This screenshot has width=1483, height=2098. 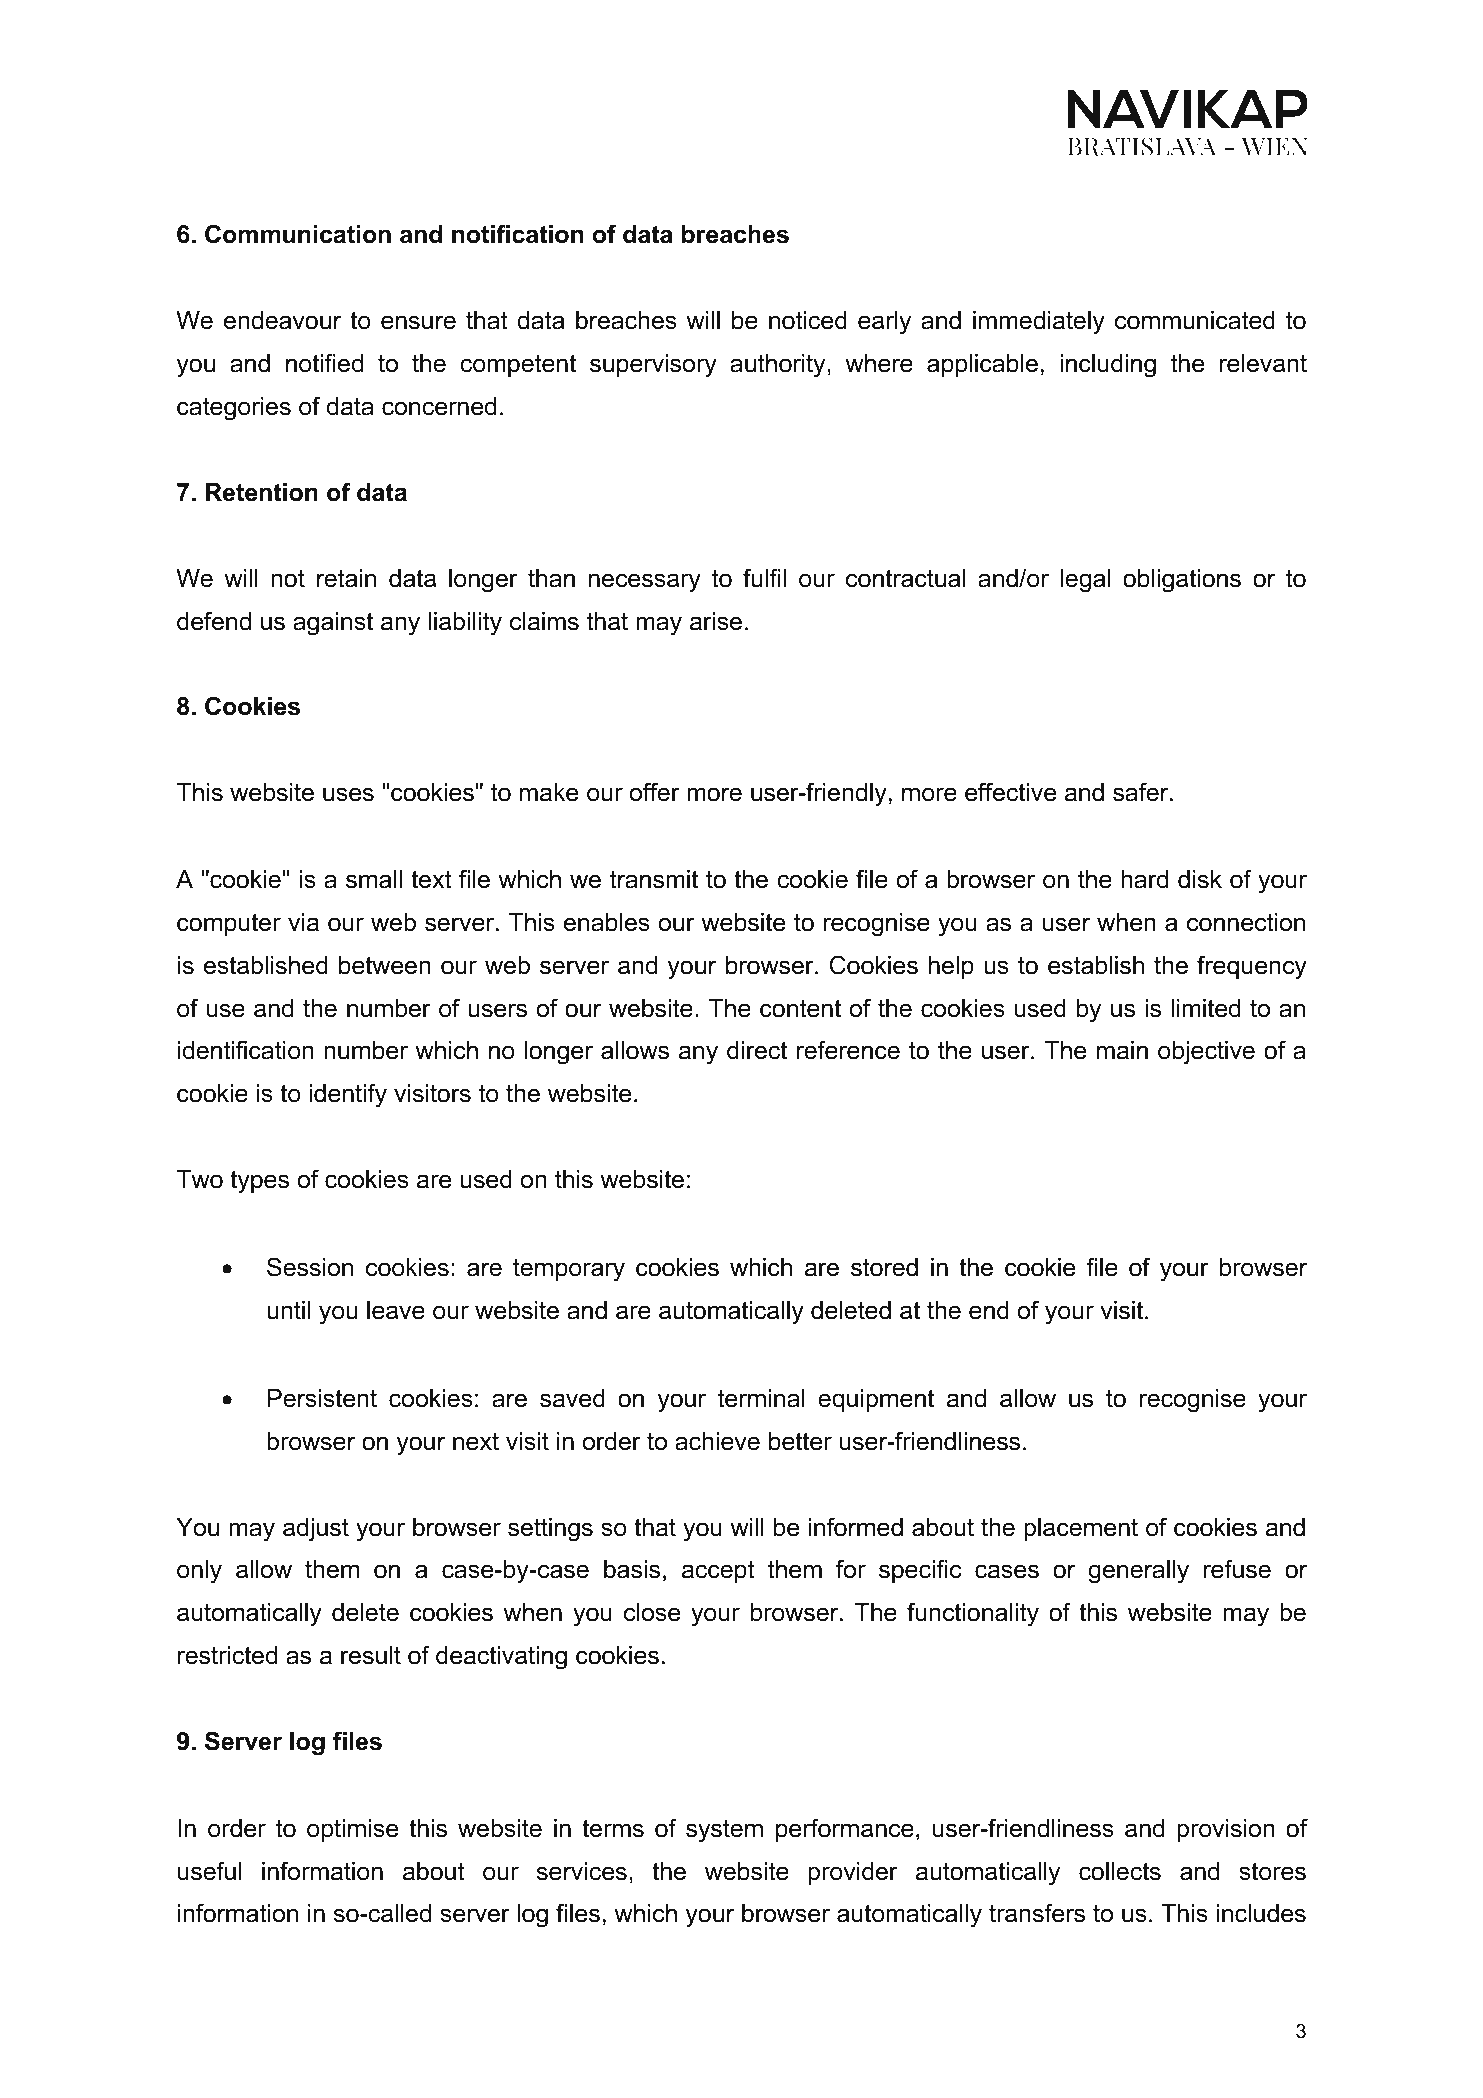 What do you see at coordinates (352, 1830) in the screenshot?
I see `optimise` at bounding box center [352, 1830].
